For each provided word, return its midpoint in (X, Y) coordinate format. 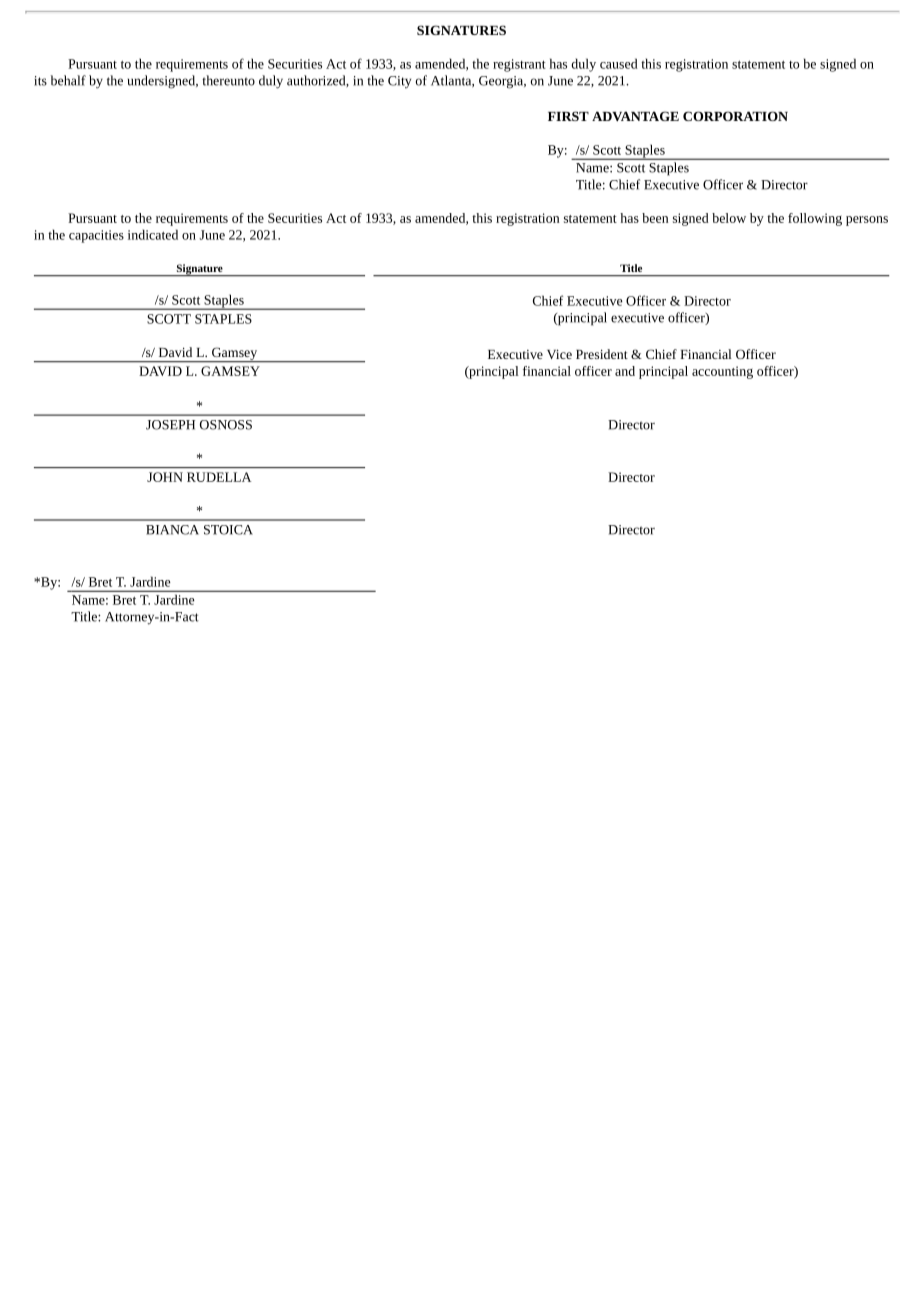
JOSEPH (170, 425)
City (399, 82)
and (625, 371)
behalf (68, 80)
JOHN (165, 477)
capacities (96, 236)
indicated (153, 234)
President (602, 354)
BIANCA (172, 530)
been (655, 218)
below (729, 218)
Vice (559, 354)
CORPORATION (735, 116)
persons (867, 221)
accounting (722, 372)
